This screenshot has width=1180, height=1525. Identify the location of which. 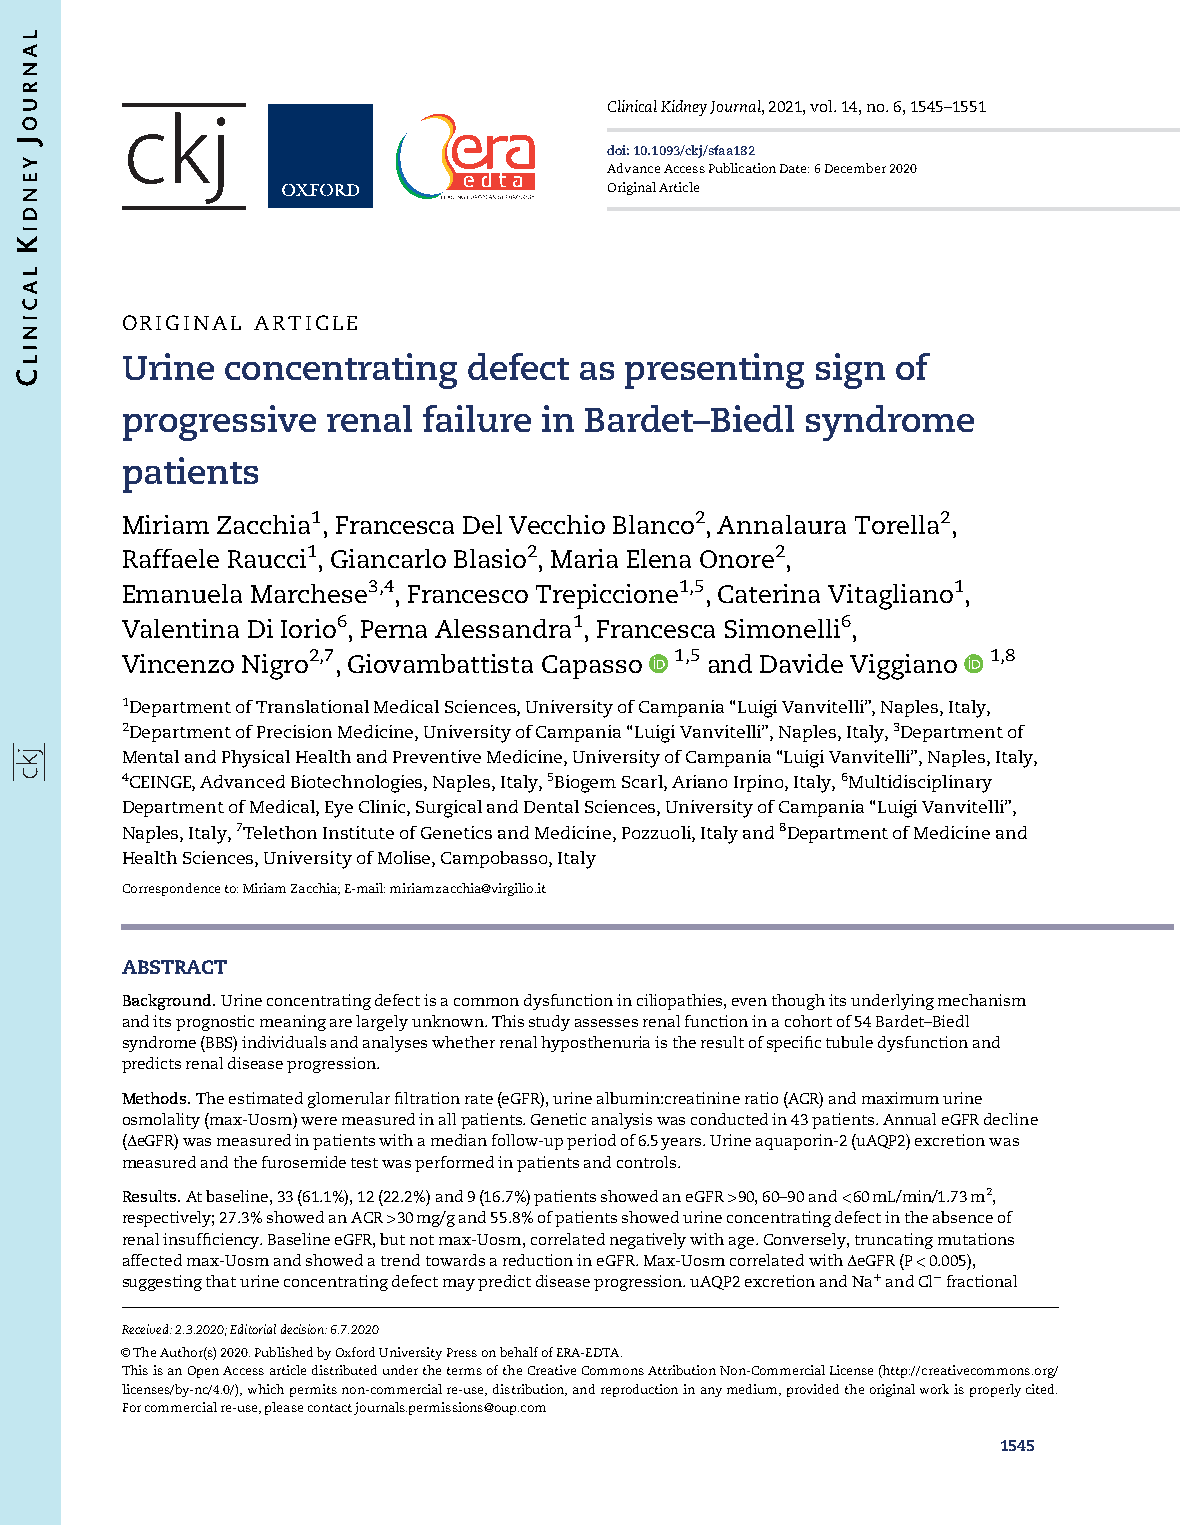
(266, 1389).
